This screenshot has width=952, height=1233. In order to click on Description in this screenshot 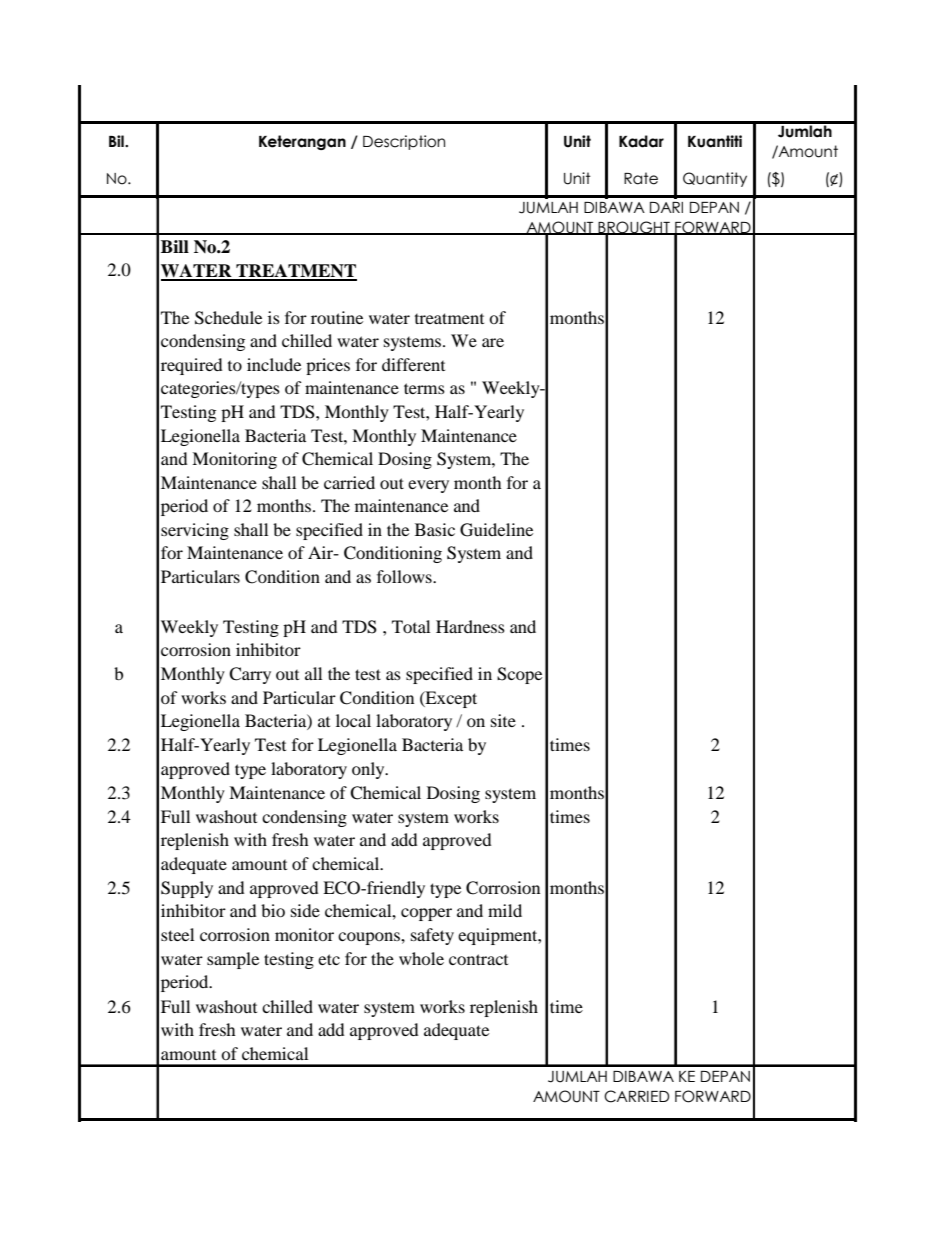, I will do `click(404, 142)`.
